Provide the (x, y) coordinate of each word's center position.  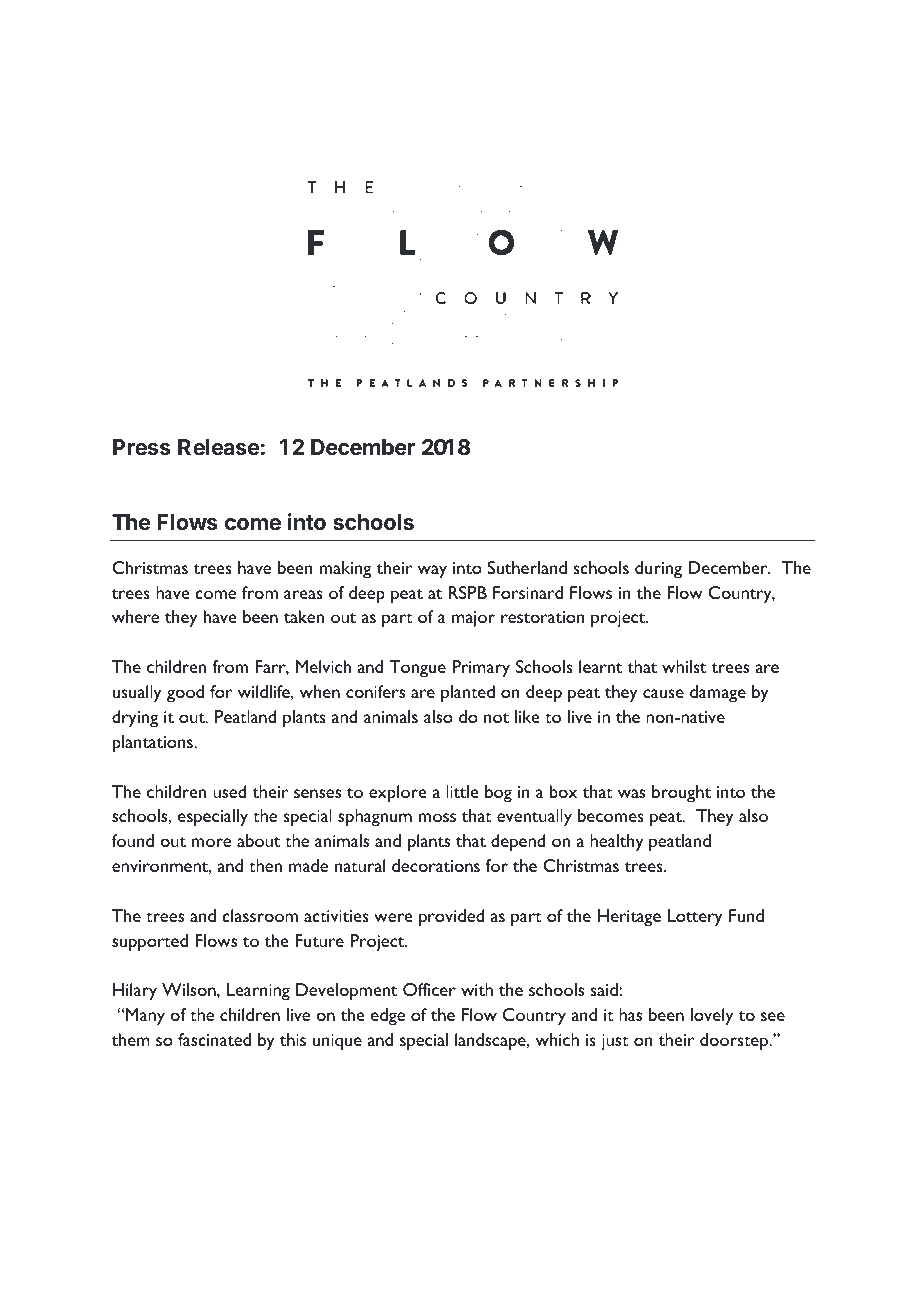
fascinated (214, 1039)
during (658, 570)
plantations (154, 744)
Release (218, 447)
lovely (712, 1017)
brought (681, 794)
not (496, 718)
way (432, 572)
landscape (491, 1042)
